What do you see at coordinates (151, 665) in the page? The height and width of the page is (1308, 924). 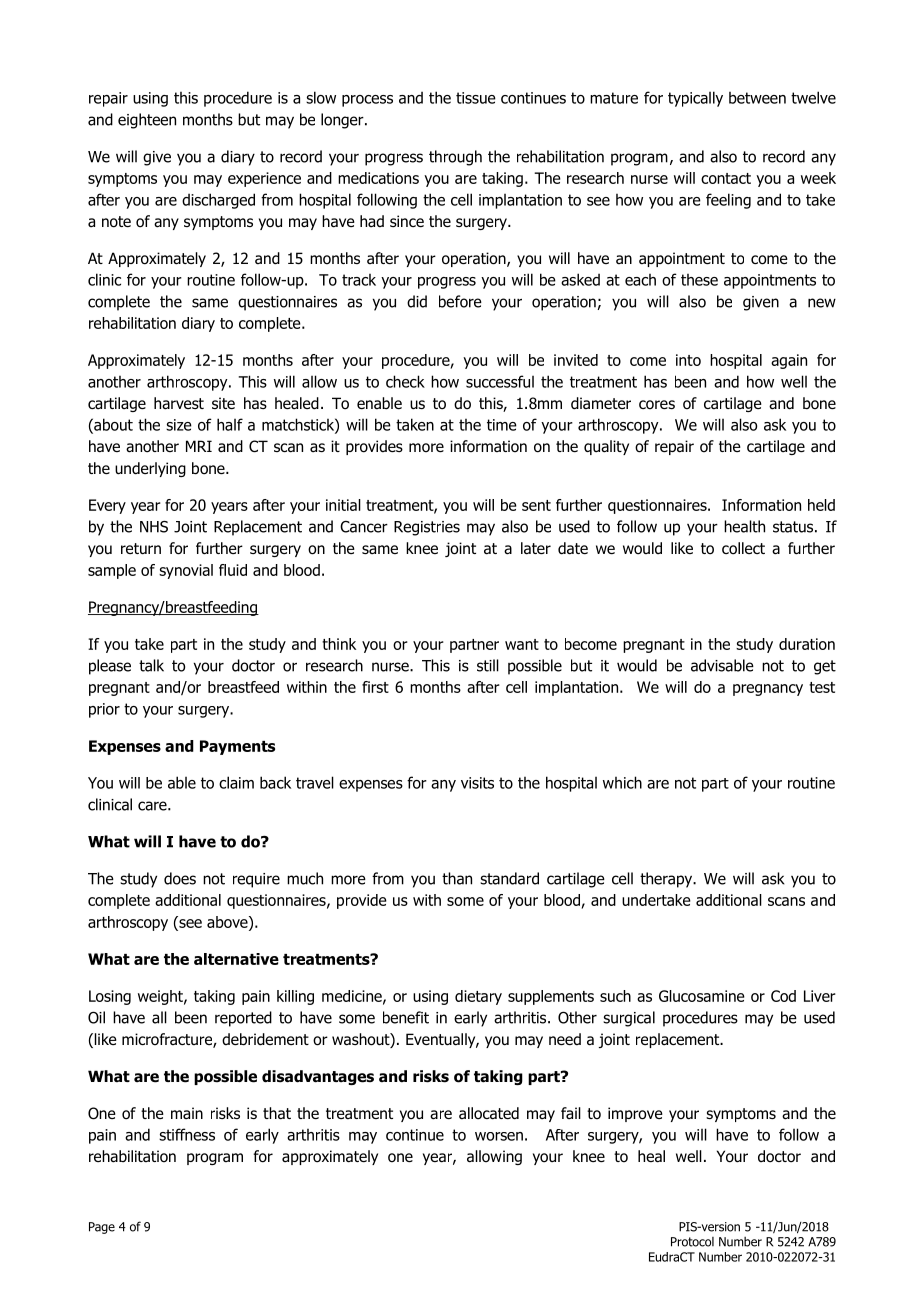 I see `talk` at bounding box center [151, 665].
